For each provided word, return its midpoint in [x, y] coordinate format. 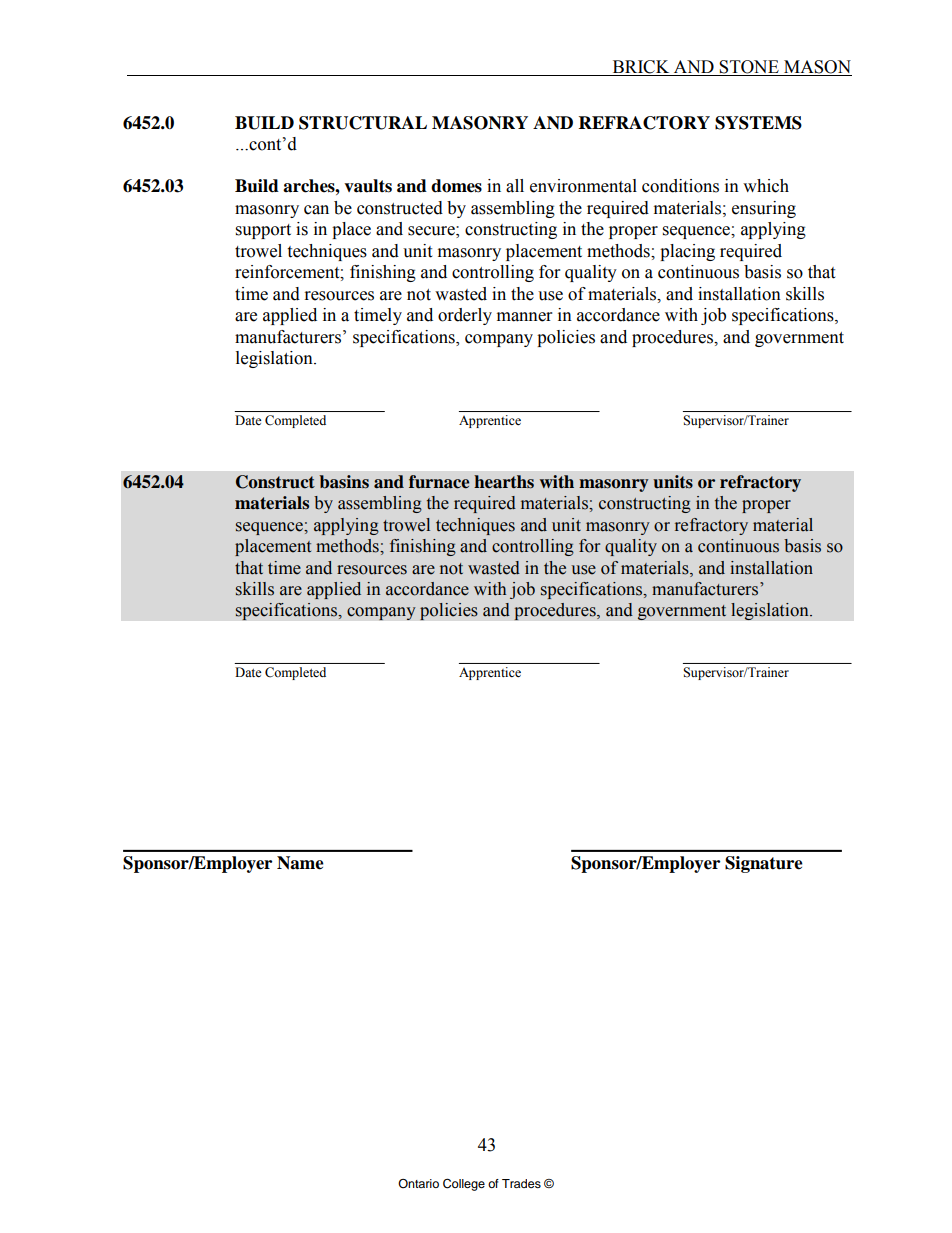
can [316, 210]
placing [687, 252]
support [263, 231]
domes [456, 186]
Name [300, 863]
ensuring [764, 209]
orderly [465, 316]
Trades [521, 1183]
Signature [764, 864]
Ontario [418, 1183]
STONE [749, 68]
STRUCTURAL [363, 123]
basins [344, 482]
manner [524, 317]
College [464, 1184]
